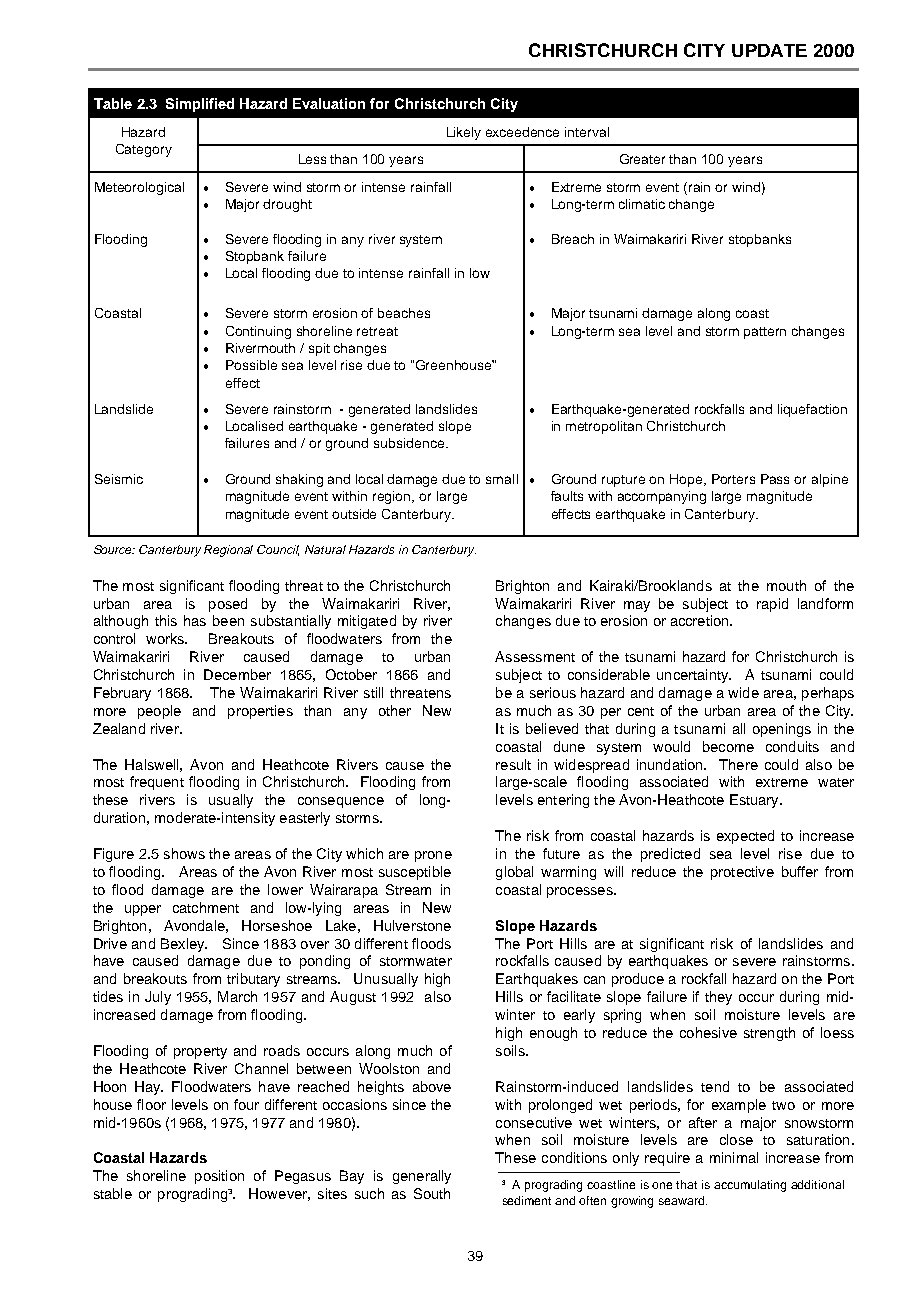 This image has height=1308, width=924. What do you see at coordinates (734, 1157) in the image?
I see `minimal` at bounding box center [734, 1157].
